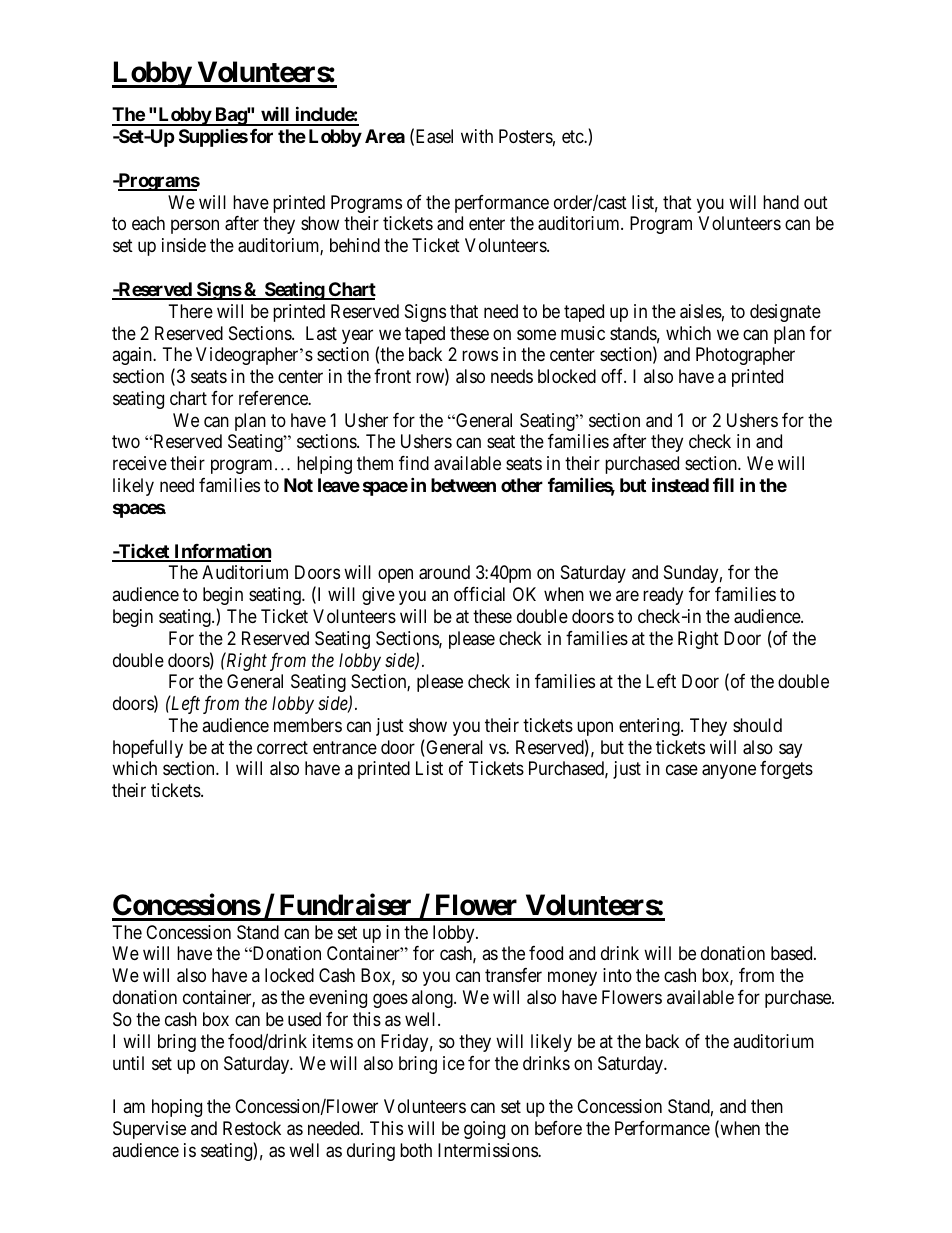 The image size is (952, 1233). I want to click on receive, so click(140, 463).
